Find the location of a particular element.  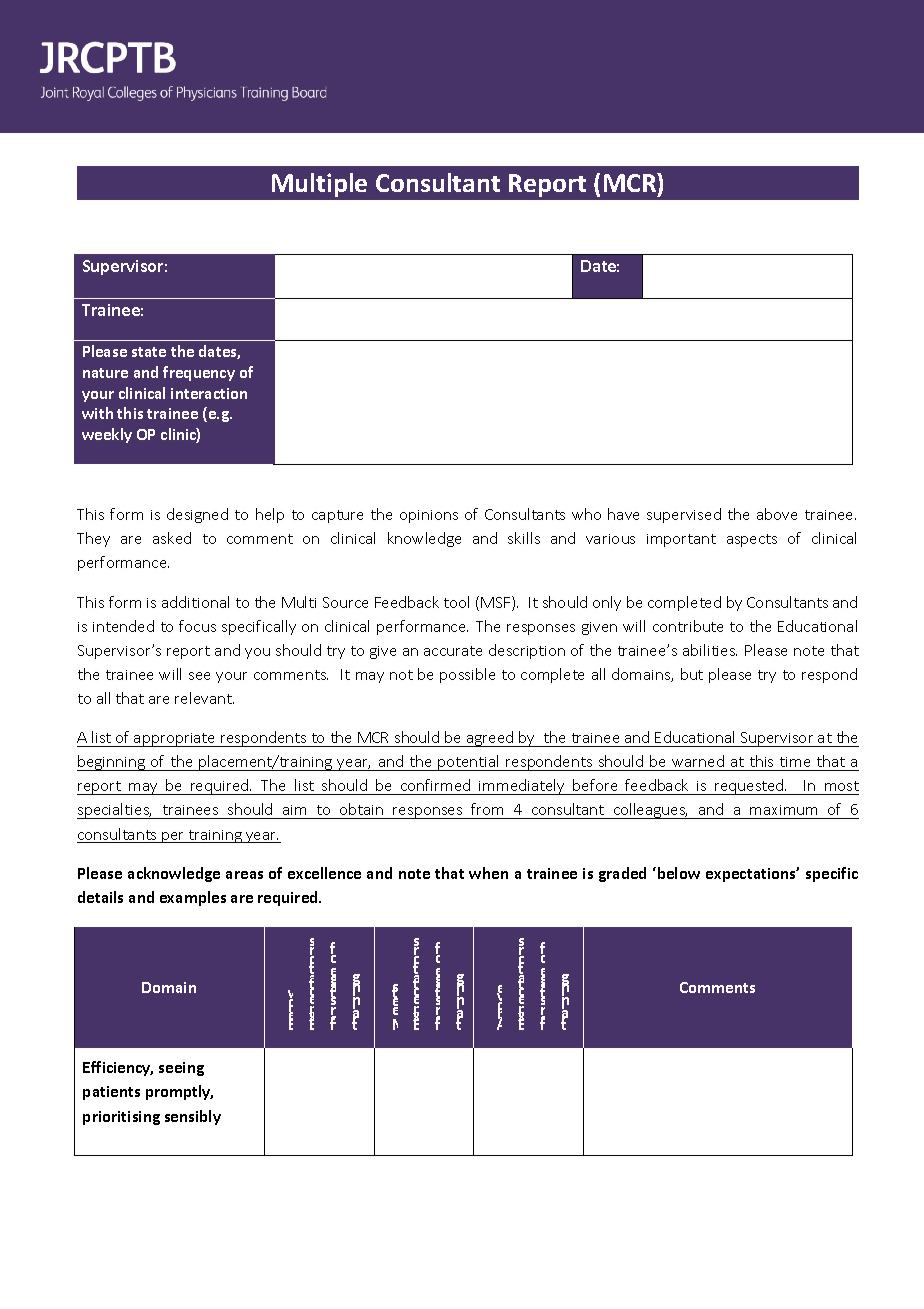

frequency is located at coordinates (199, 373).
